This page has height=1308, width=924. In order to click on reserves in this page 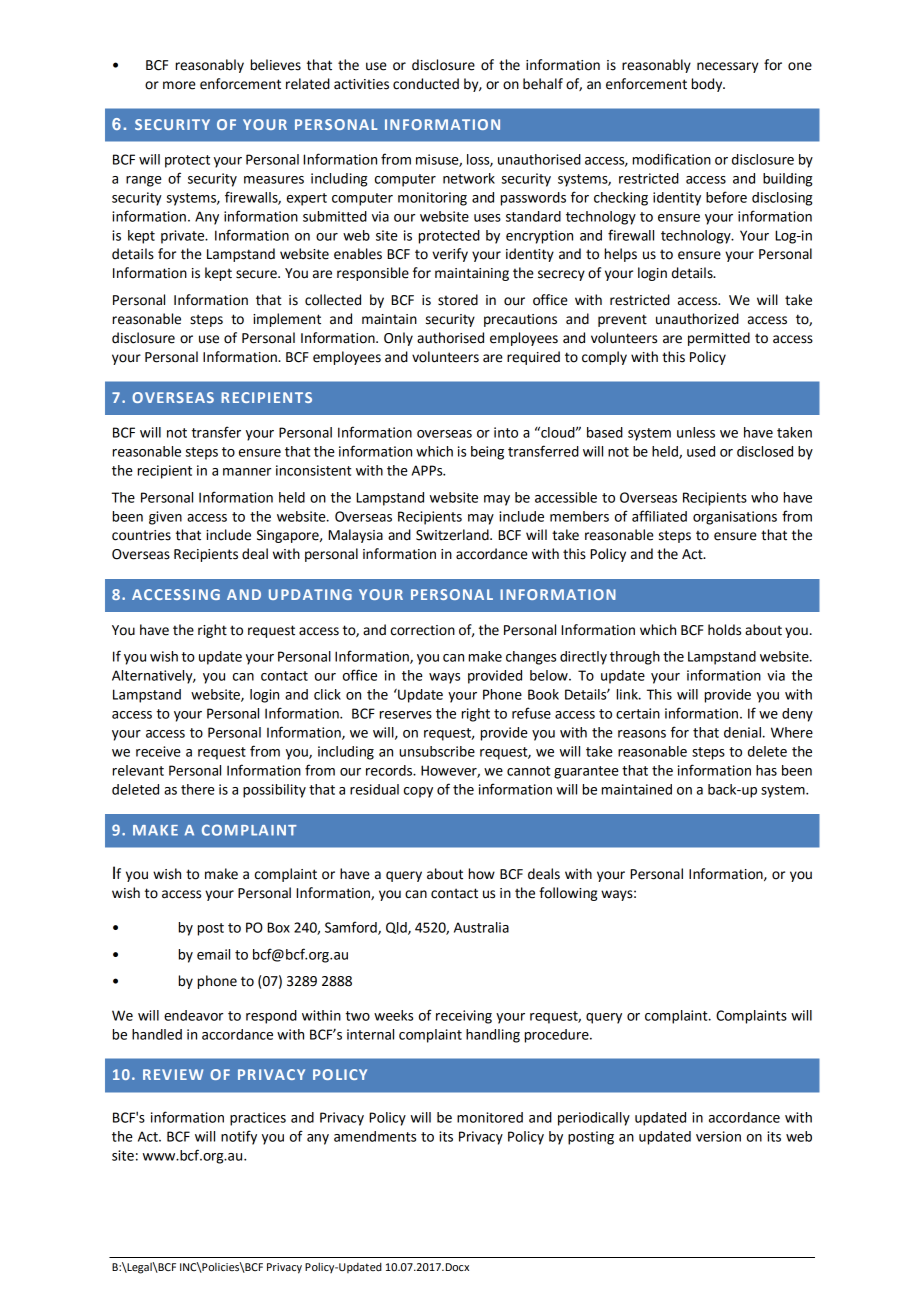, I will do `click(406, 715)`.
